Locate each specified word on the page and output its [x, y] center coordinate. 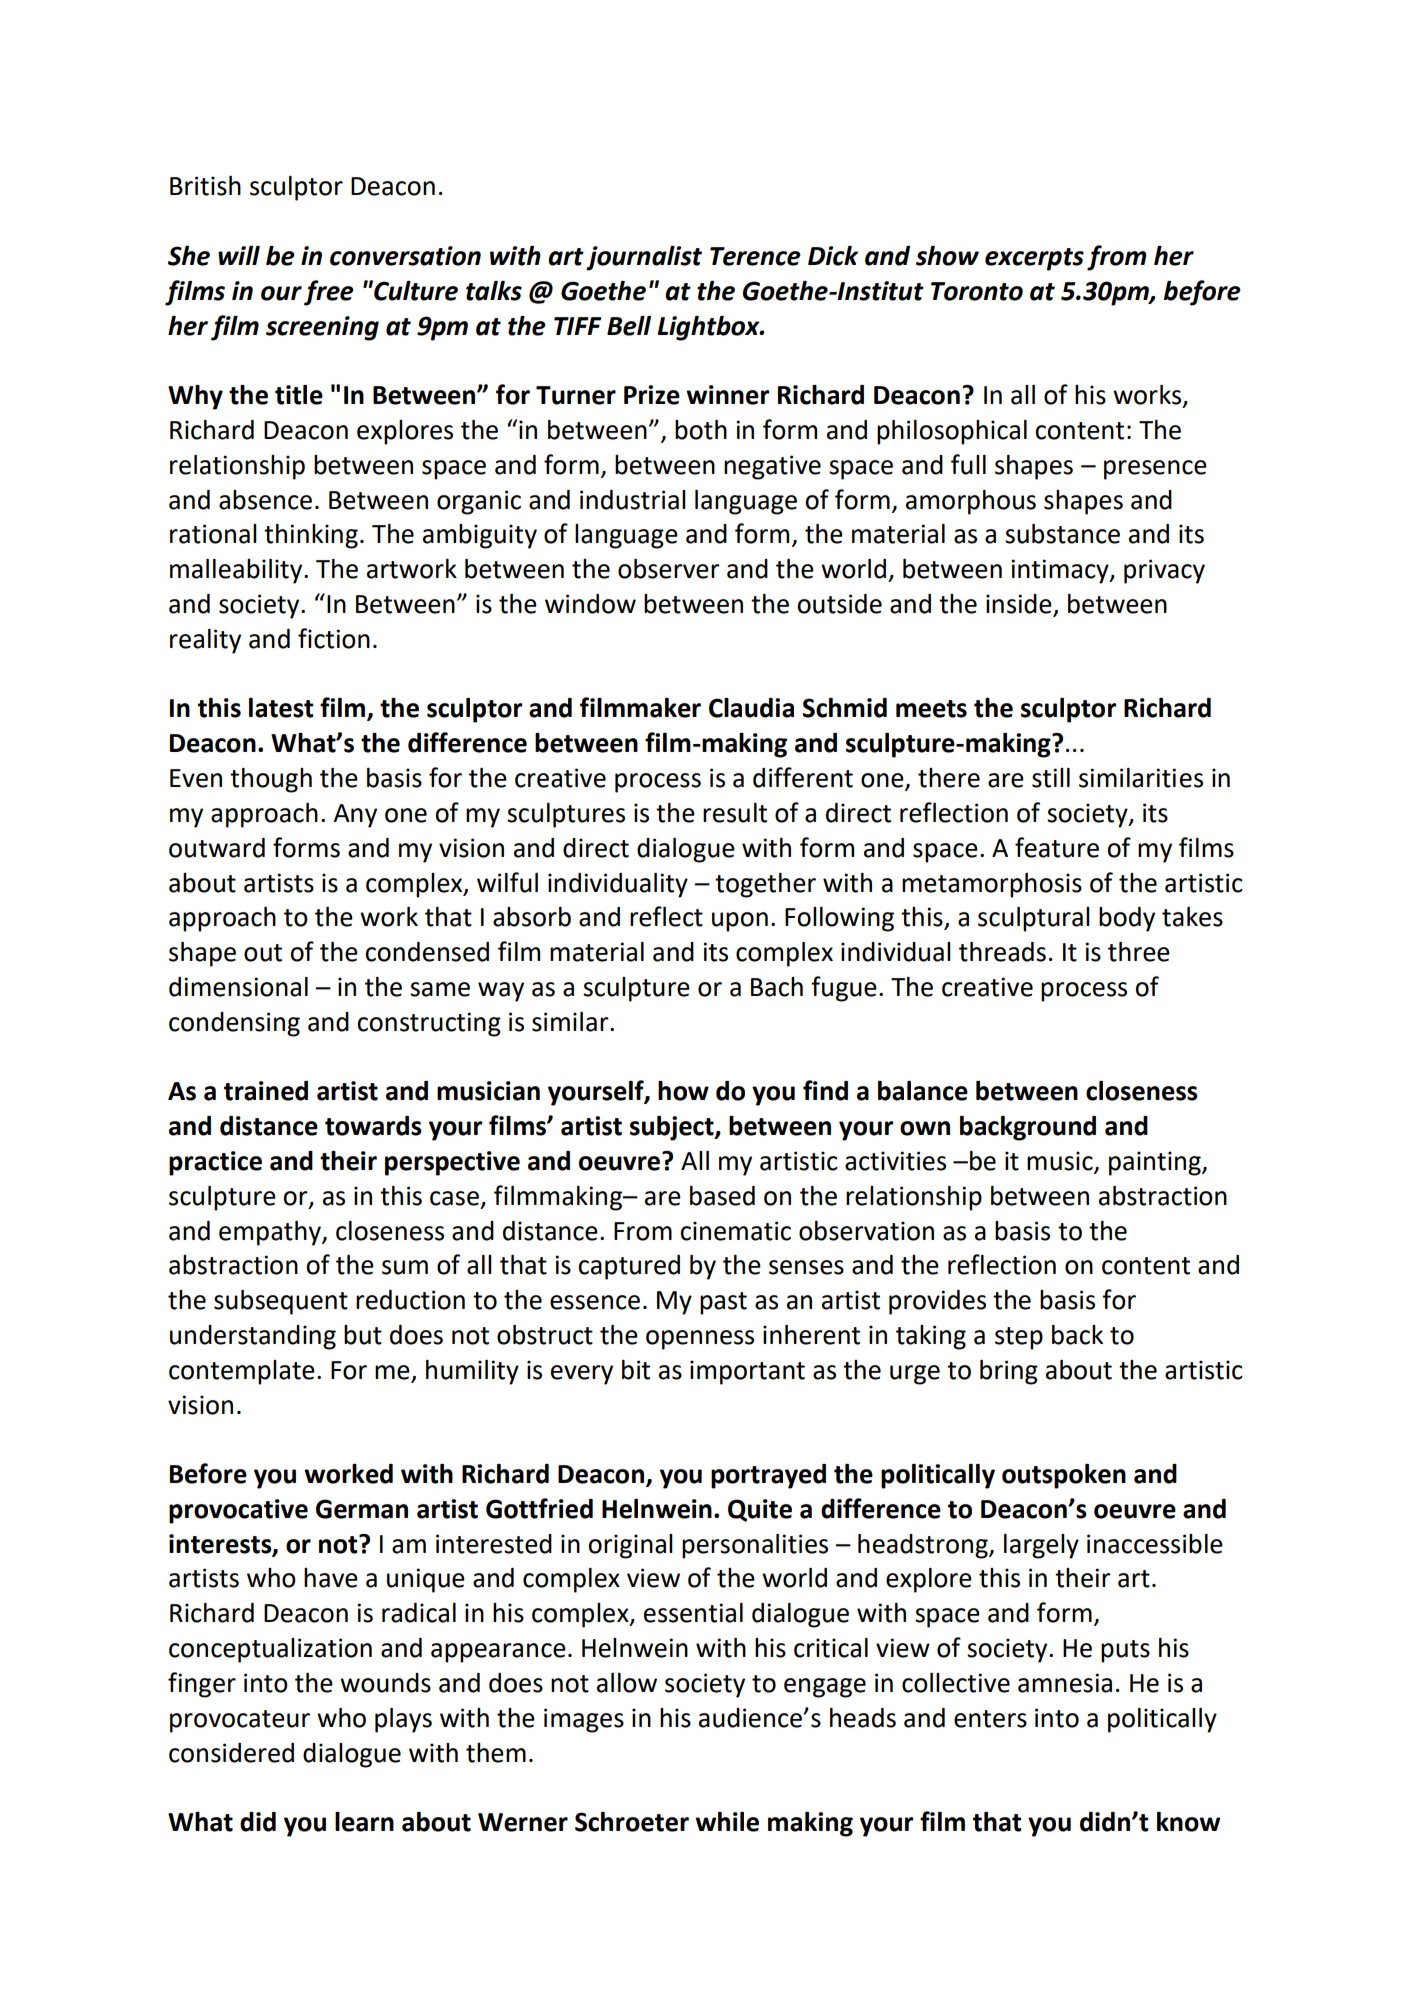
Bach [777, 987]
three [1139, 952]
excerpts [1034, 259]
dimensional [238, 987]
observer [669, 569]
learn [364, 1822]
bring [1009, 1372]
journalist [644, 258]
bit [636, 1370]
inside [1020, 605]
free [329, 293]
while [727, 1822]
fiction [334, 638]
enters [990, 1719]
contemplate [242, 1372]
